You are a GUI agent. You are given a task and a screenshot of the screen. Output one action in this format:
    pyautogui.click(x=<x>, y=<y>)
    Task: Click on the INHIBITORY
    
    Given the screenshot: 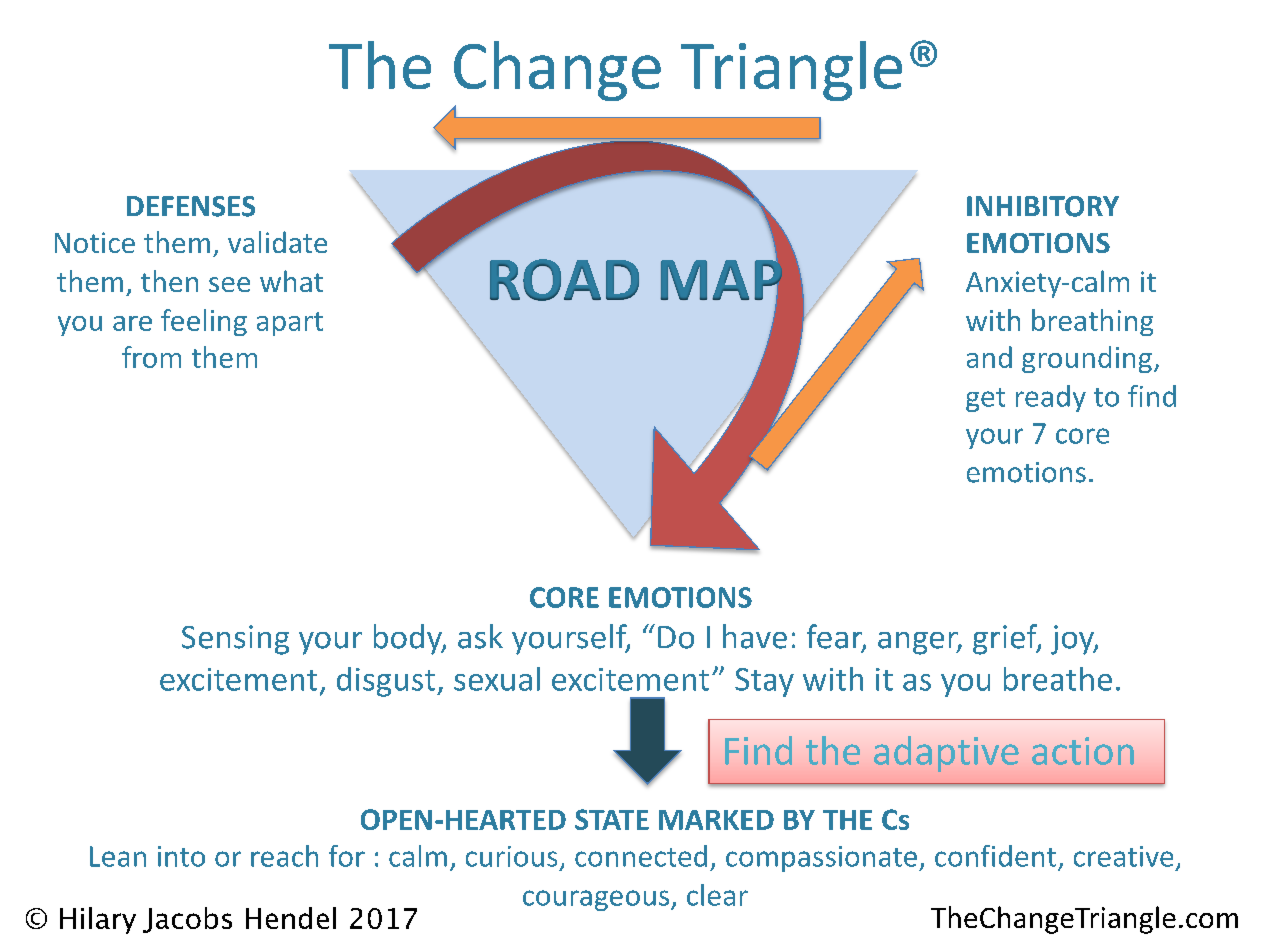 What is the action you would take?
    pyautogui.click(x=1043, y=206)
